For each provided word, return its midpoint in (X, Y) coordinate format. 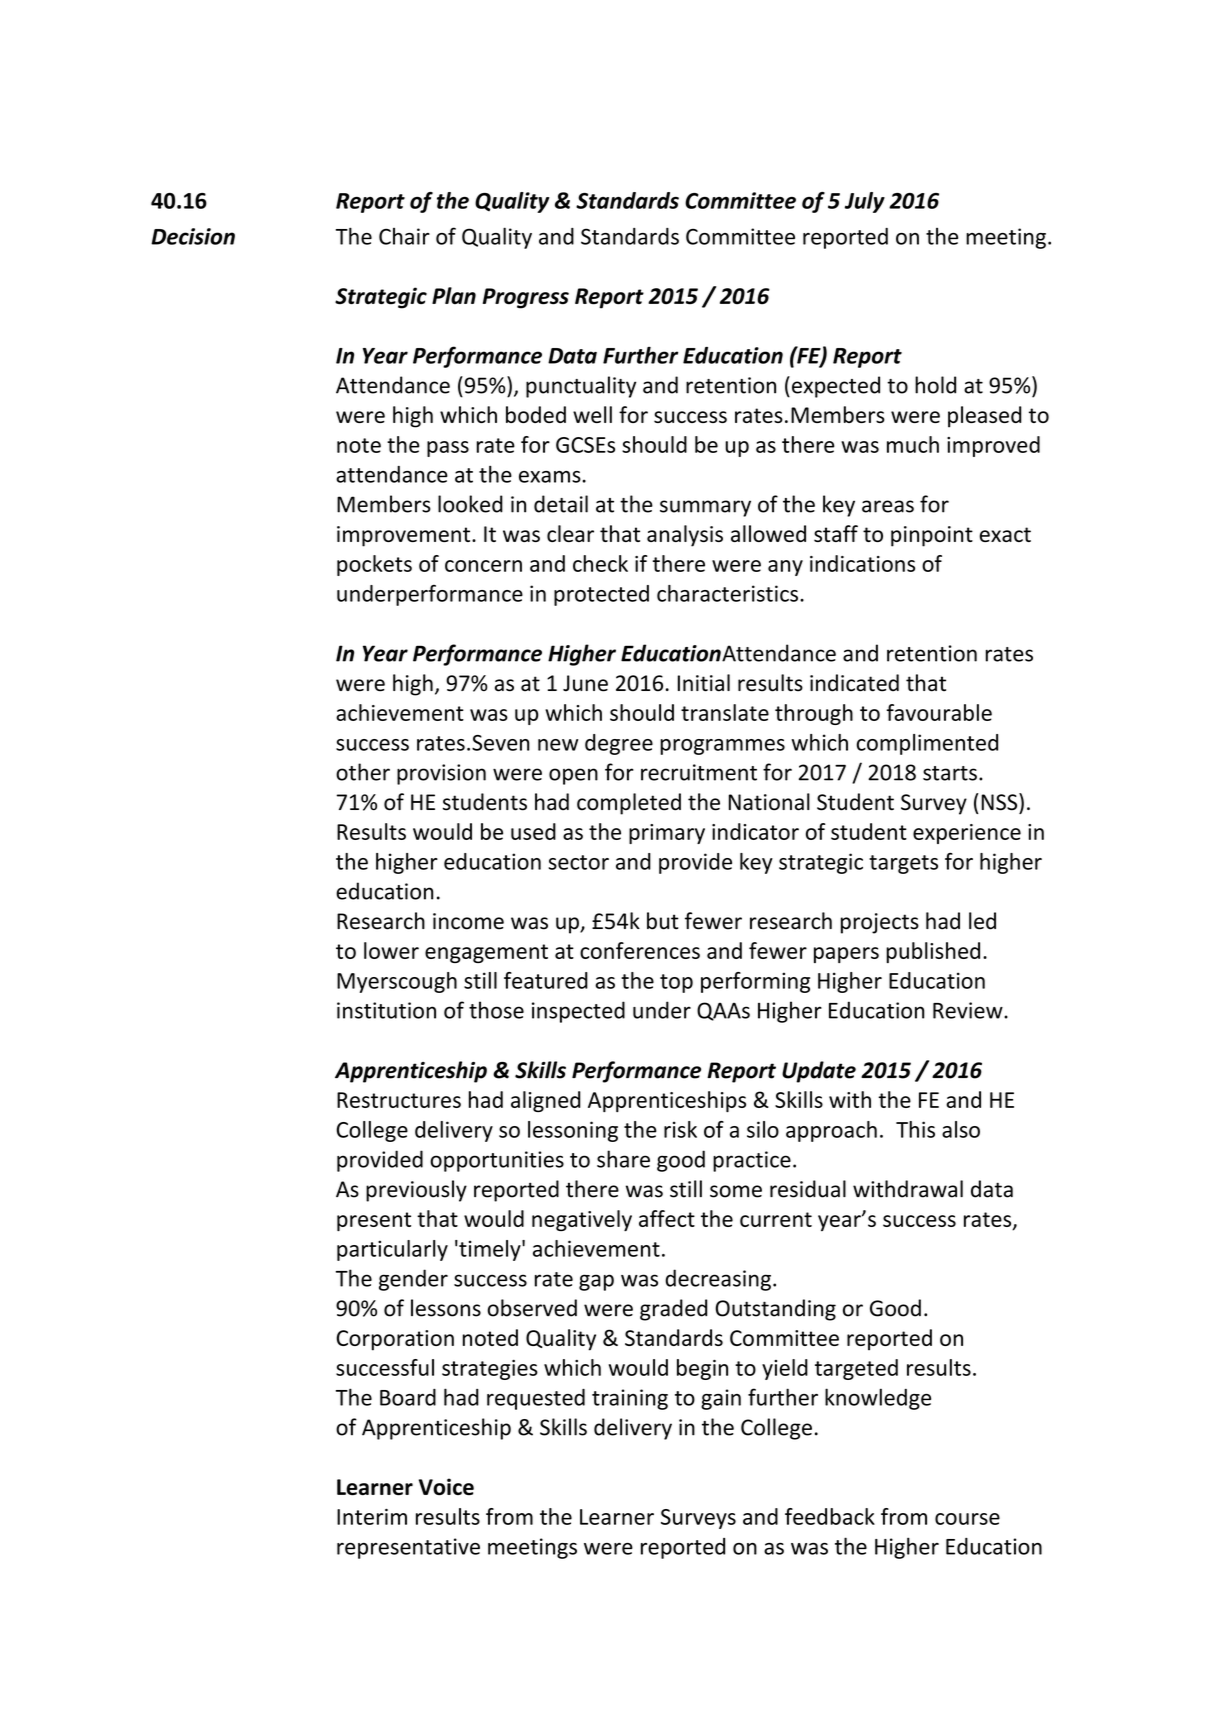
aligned (546, 1101)
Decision (193, 236)
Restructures (399, 1100)
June (585, 683)
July (865, 202)
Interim (372, 1517)
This (915, 1129)
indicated (854, 683)
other (363, 772)
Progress (526, 298)
